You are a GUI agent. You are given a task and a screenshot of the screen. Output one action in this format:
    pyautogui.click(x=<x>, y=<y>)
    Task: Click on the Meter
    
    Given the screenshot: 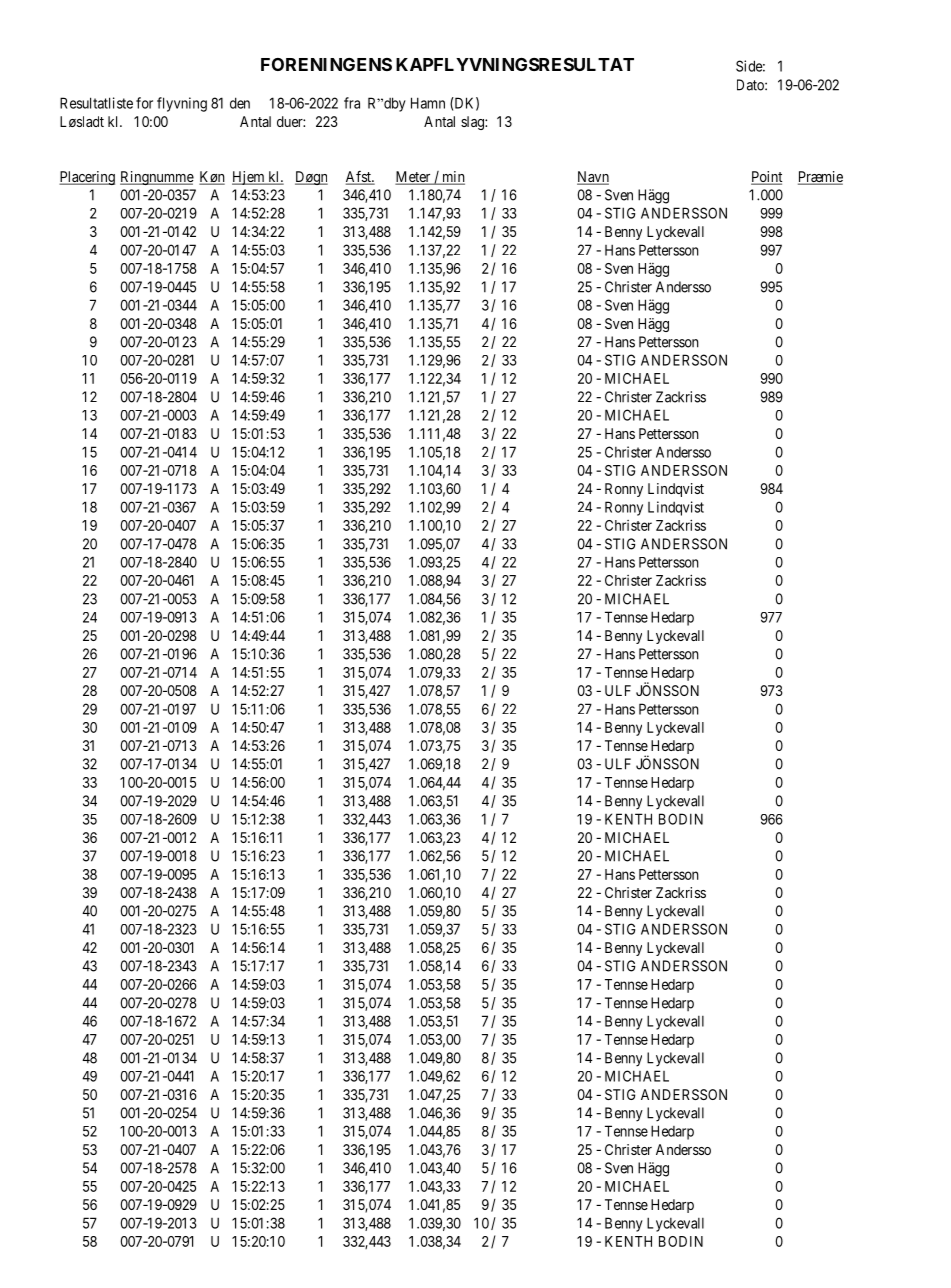 What is the action you would take?
    pyautogui.click(x=414, y=178)
